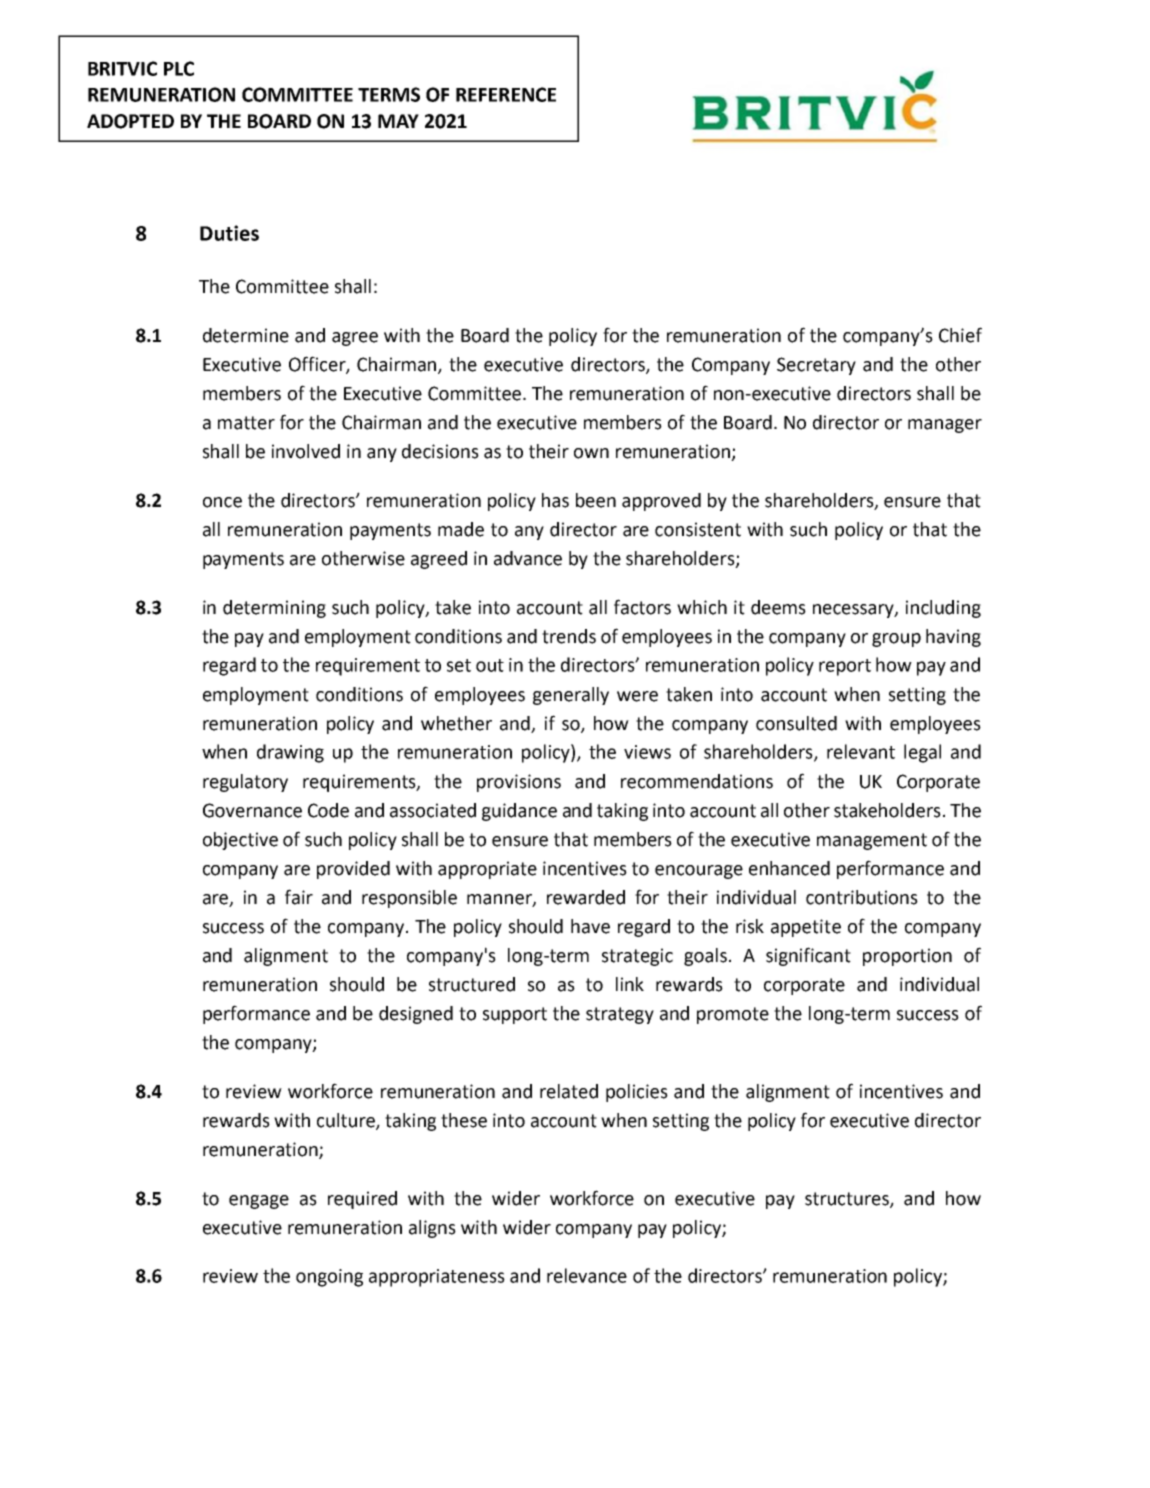 The width and height of the screenshot is (1150, 1488). What do you see at coordinates (571, 696) in the screenshot?
I see `generally` at bounding box center [571, 696].
